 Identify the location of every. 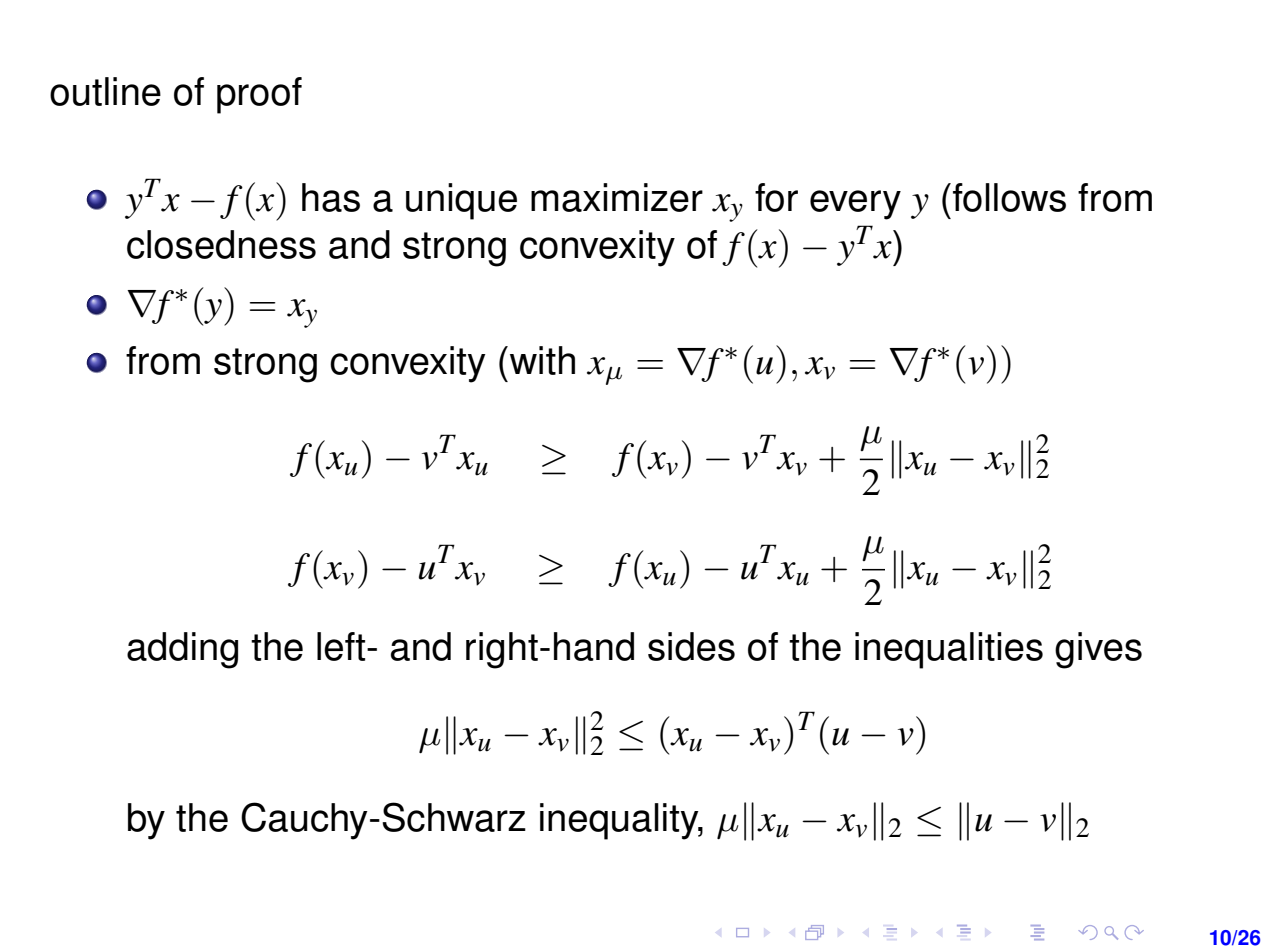
(855, 205).
